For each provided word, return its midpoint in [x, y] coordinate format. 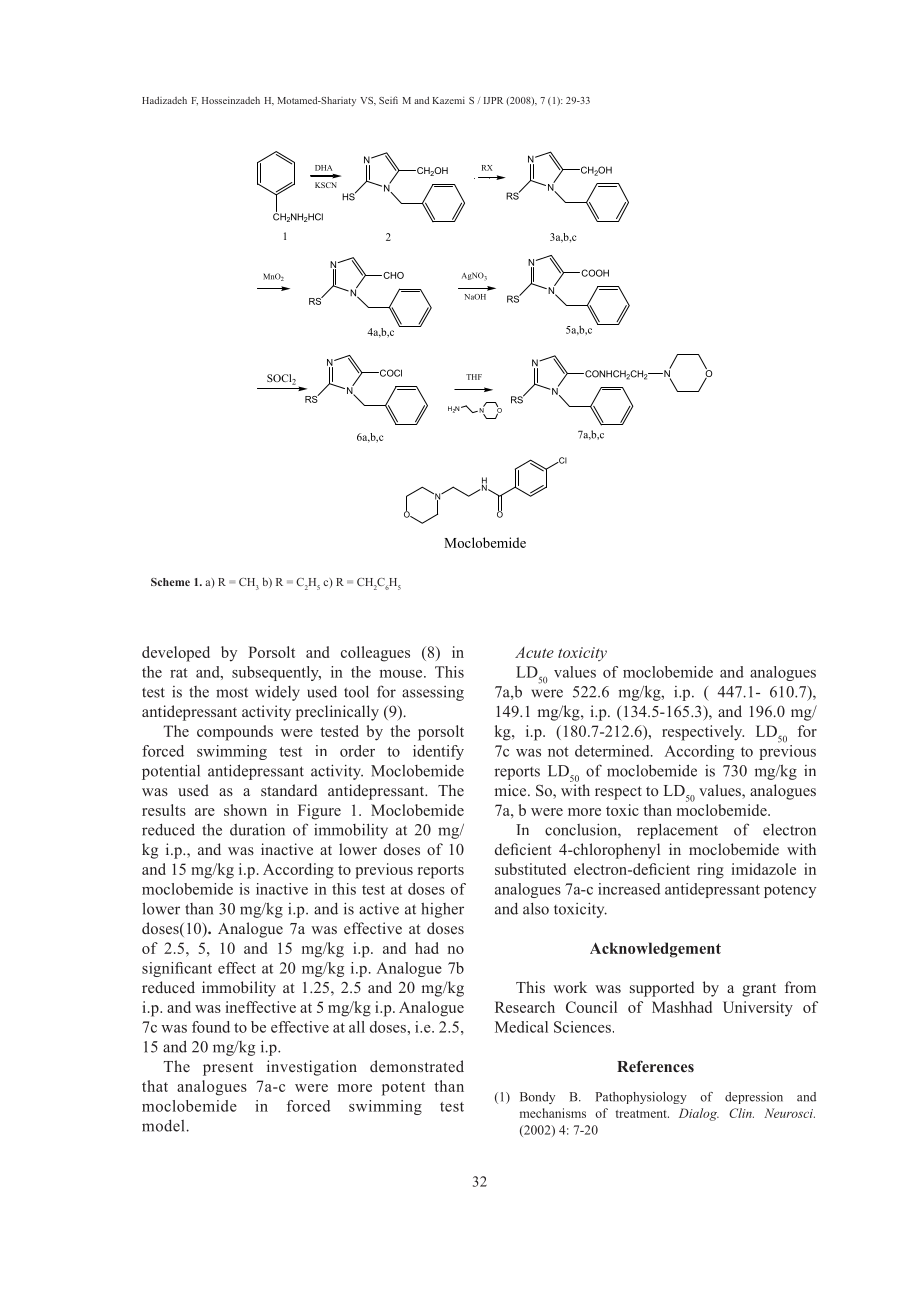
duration [257, 829]
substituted [530, 869]
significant [177, 969]
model [163, 1125]
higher [442, 910]
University [758, 1009]
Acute [534, 652]
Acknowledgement [655, 950]
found [211, 1027]
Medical [521, 1027]
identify [438, 752]
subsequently [276, 673]
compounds [235, 733]
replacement [677, 831]
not [558, 752]
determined [613, 751]
